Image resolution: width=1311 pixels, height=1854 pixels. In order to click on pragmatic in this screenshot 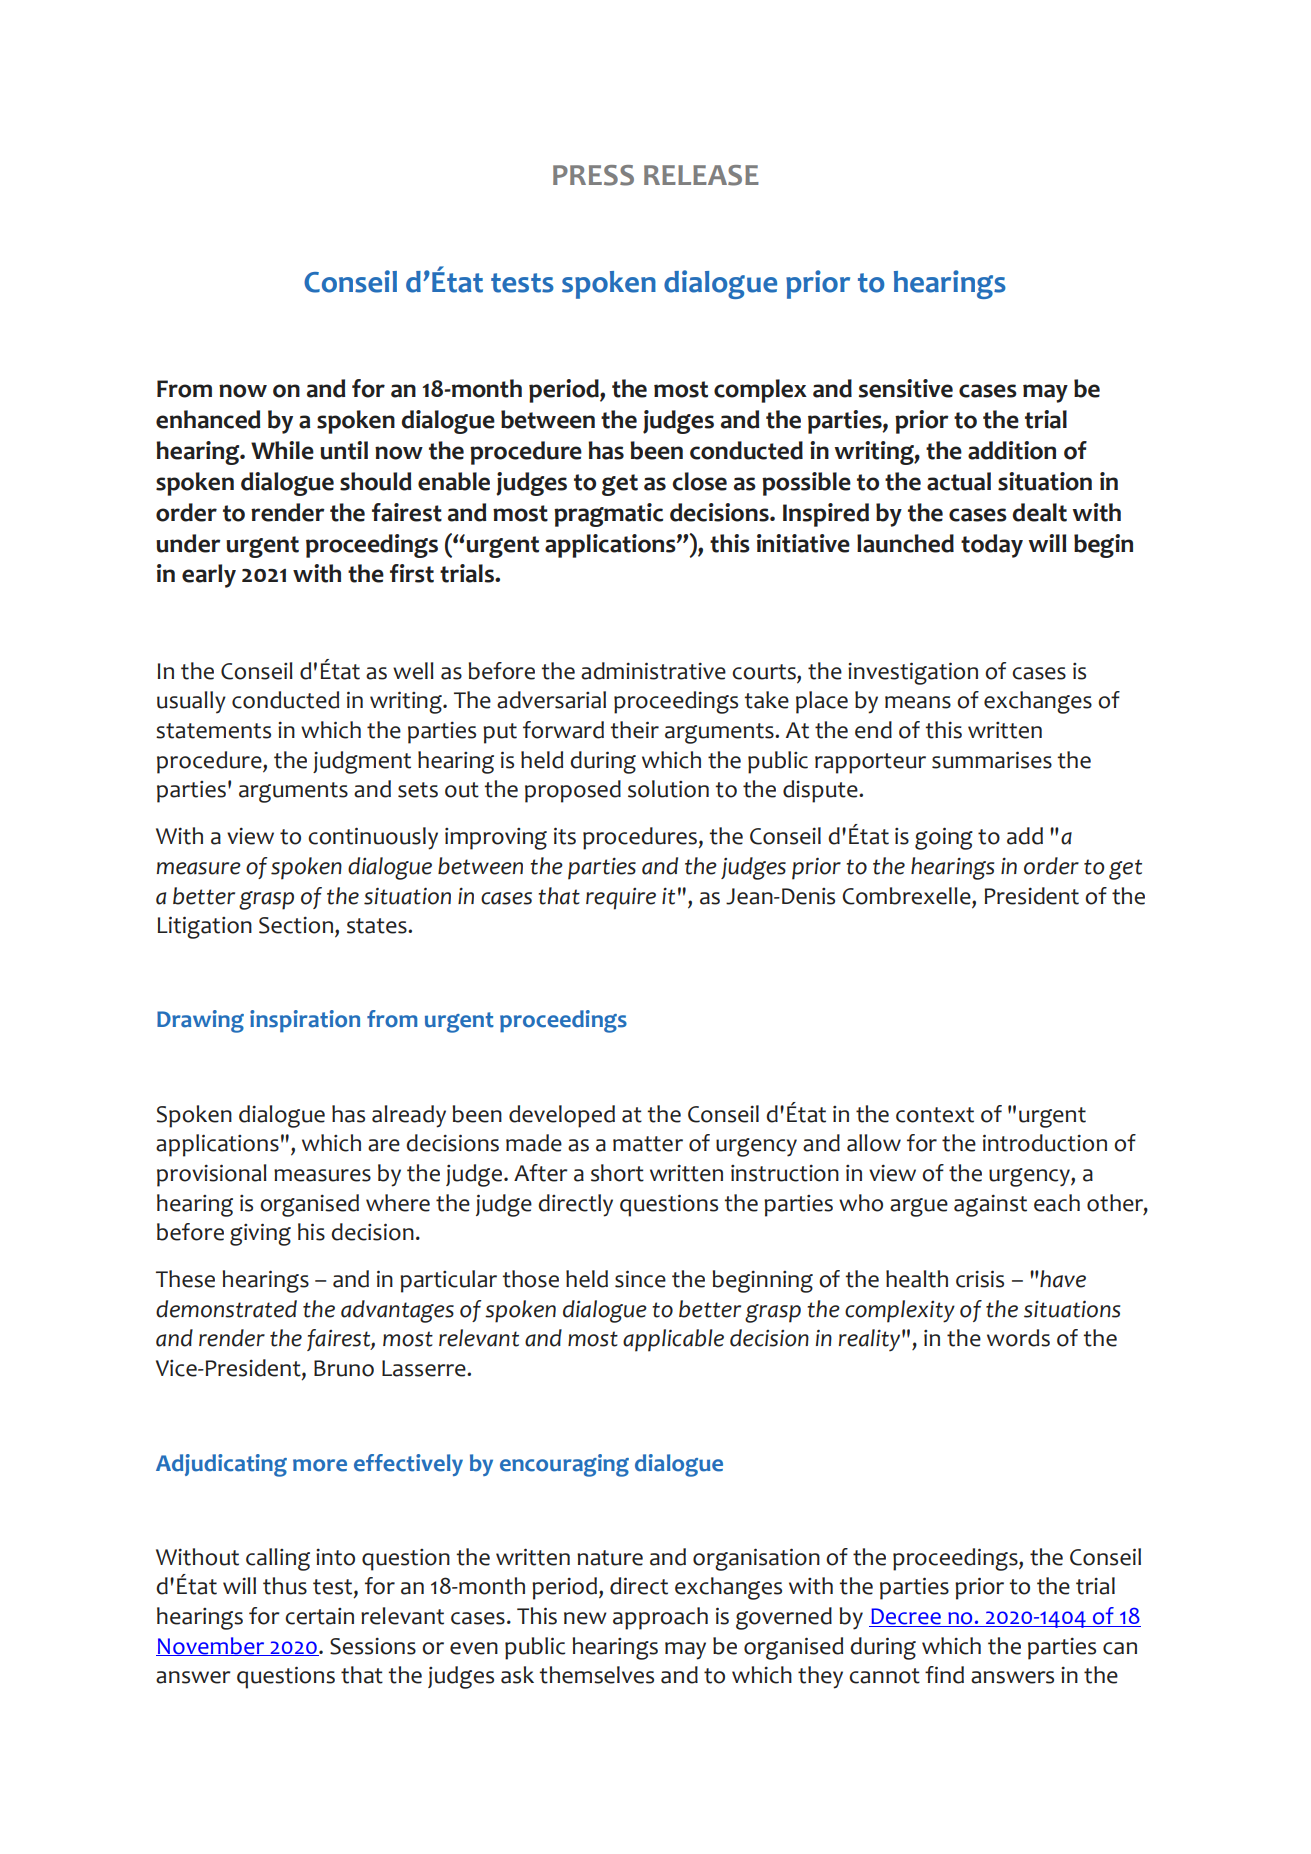, I will do `click(608, 515)`.
